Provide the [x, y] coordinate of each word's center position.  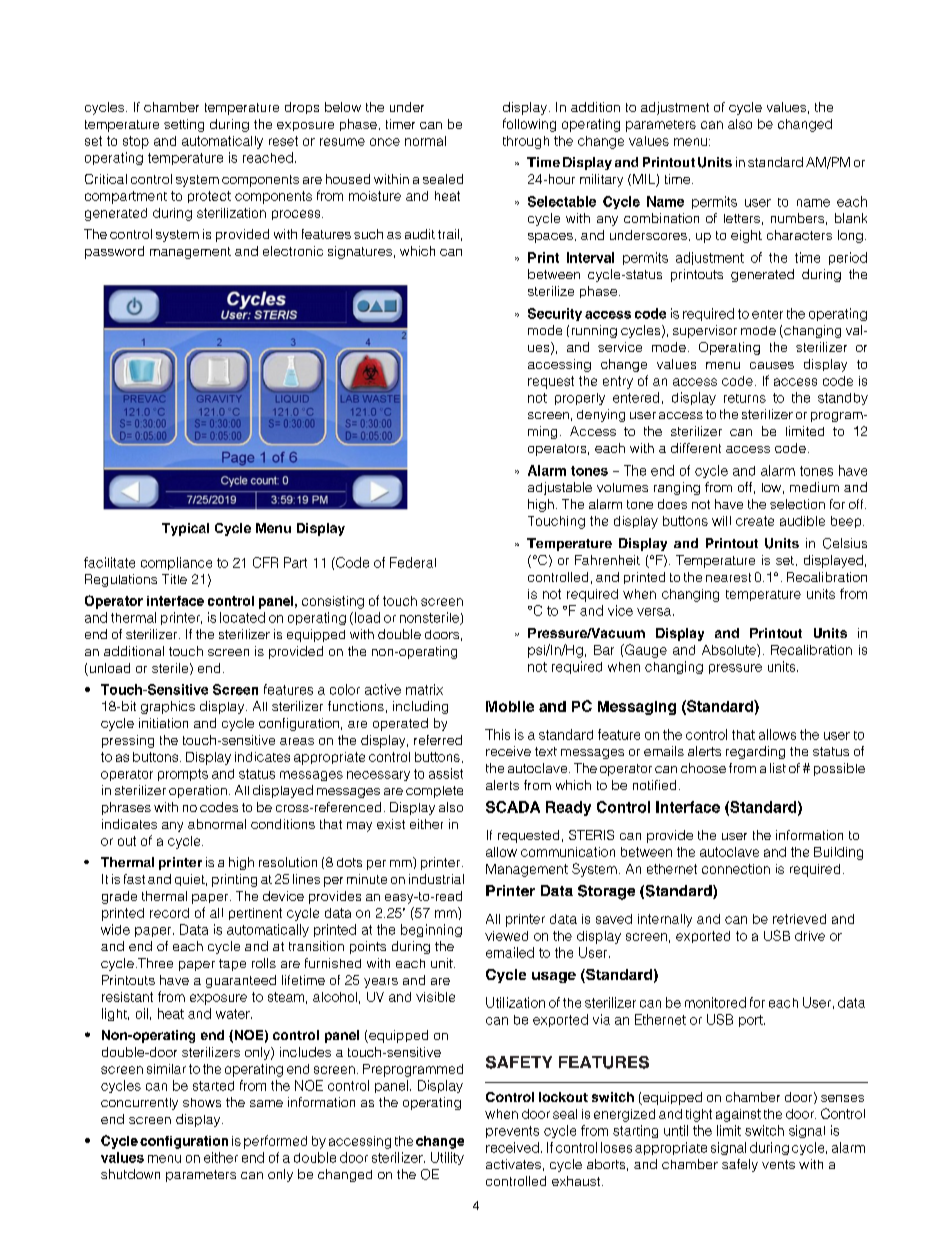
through [526, 142]
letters [742, 218]
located [242, 617]
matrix [424, 689]
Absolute [730, 649]
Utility [447, 1158]
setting [184, 125]
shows [202, 1102]
